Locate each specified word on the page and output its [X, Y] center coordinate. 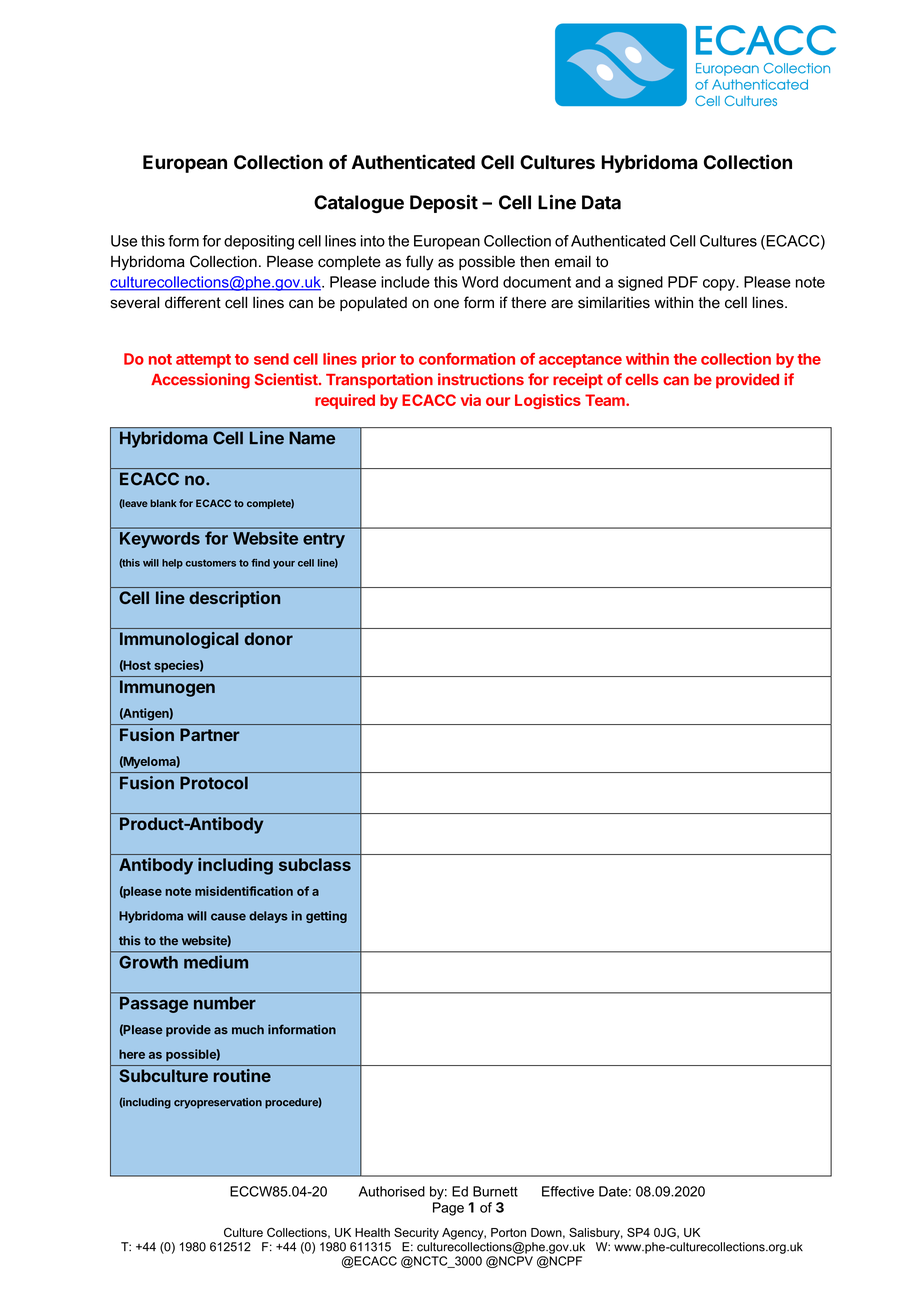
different [193, 302]
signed [640, 283]
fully [420, 263]
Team [606, 400]
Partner [210, 734]
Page [448, 1209]
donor [269, 638]
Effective [568, 1191]
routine [242, 1075]
